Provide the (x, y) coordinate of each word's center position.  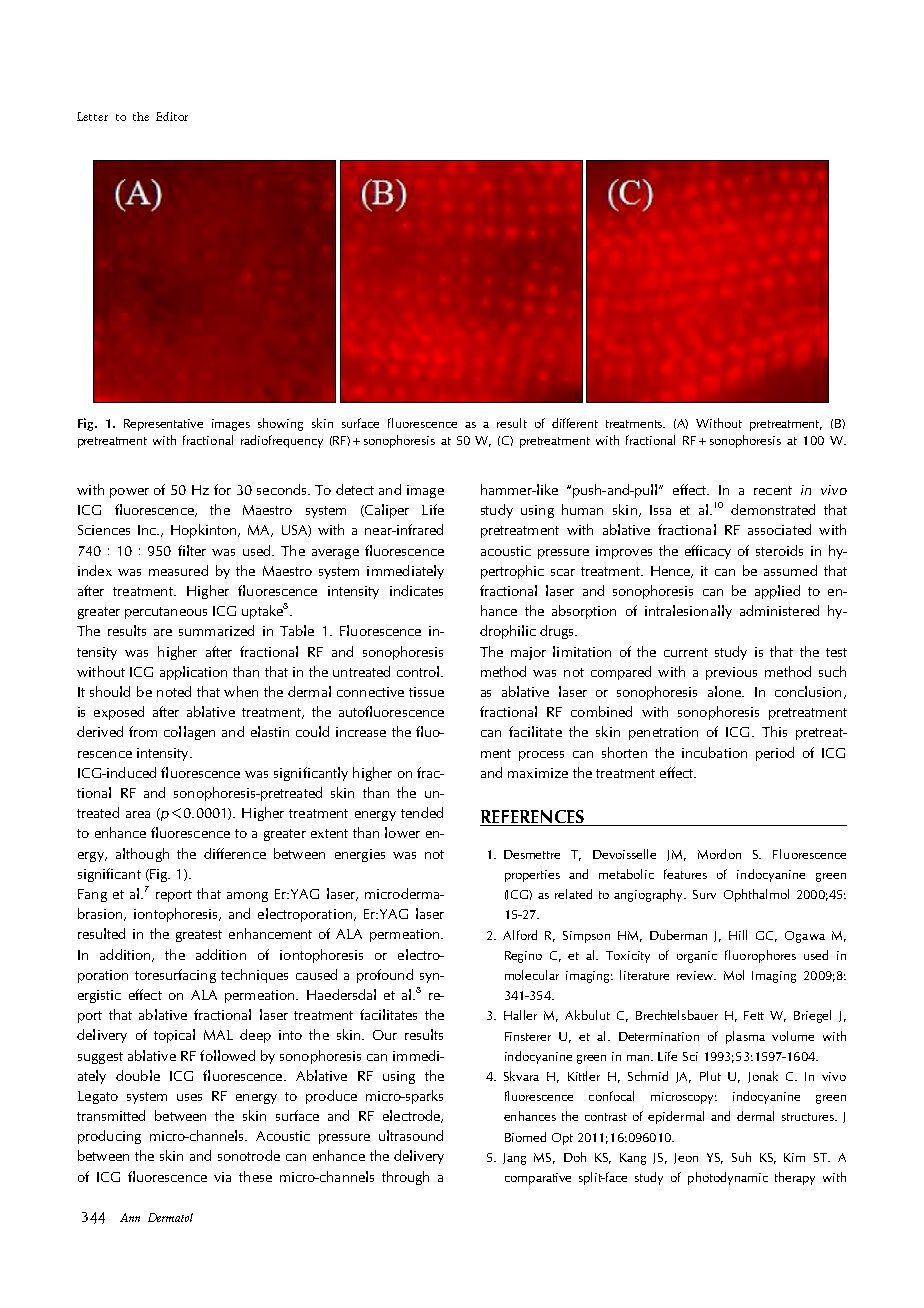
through (405, 1178)
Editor (172, 116)
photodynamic (728, 1178)
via (222, 1177)
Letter (92, 116)
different (575, 423)
